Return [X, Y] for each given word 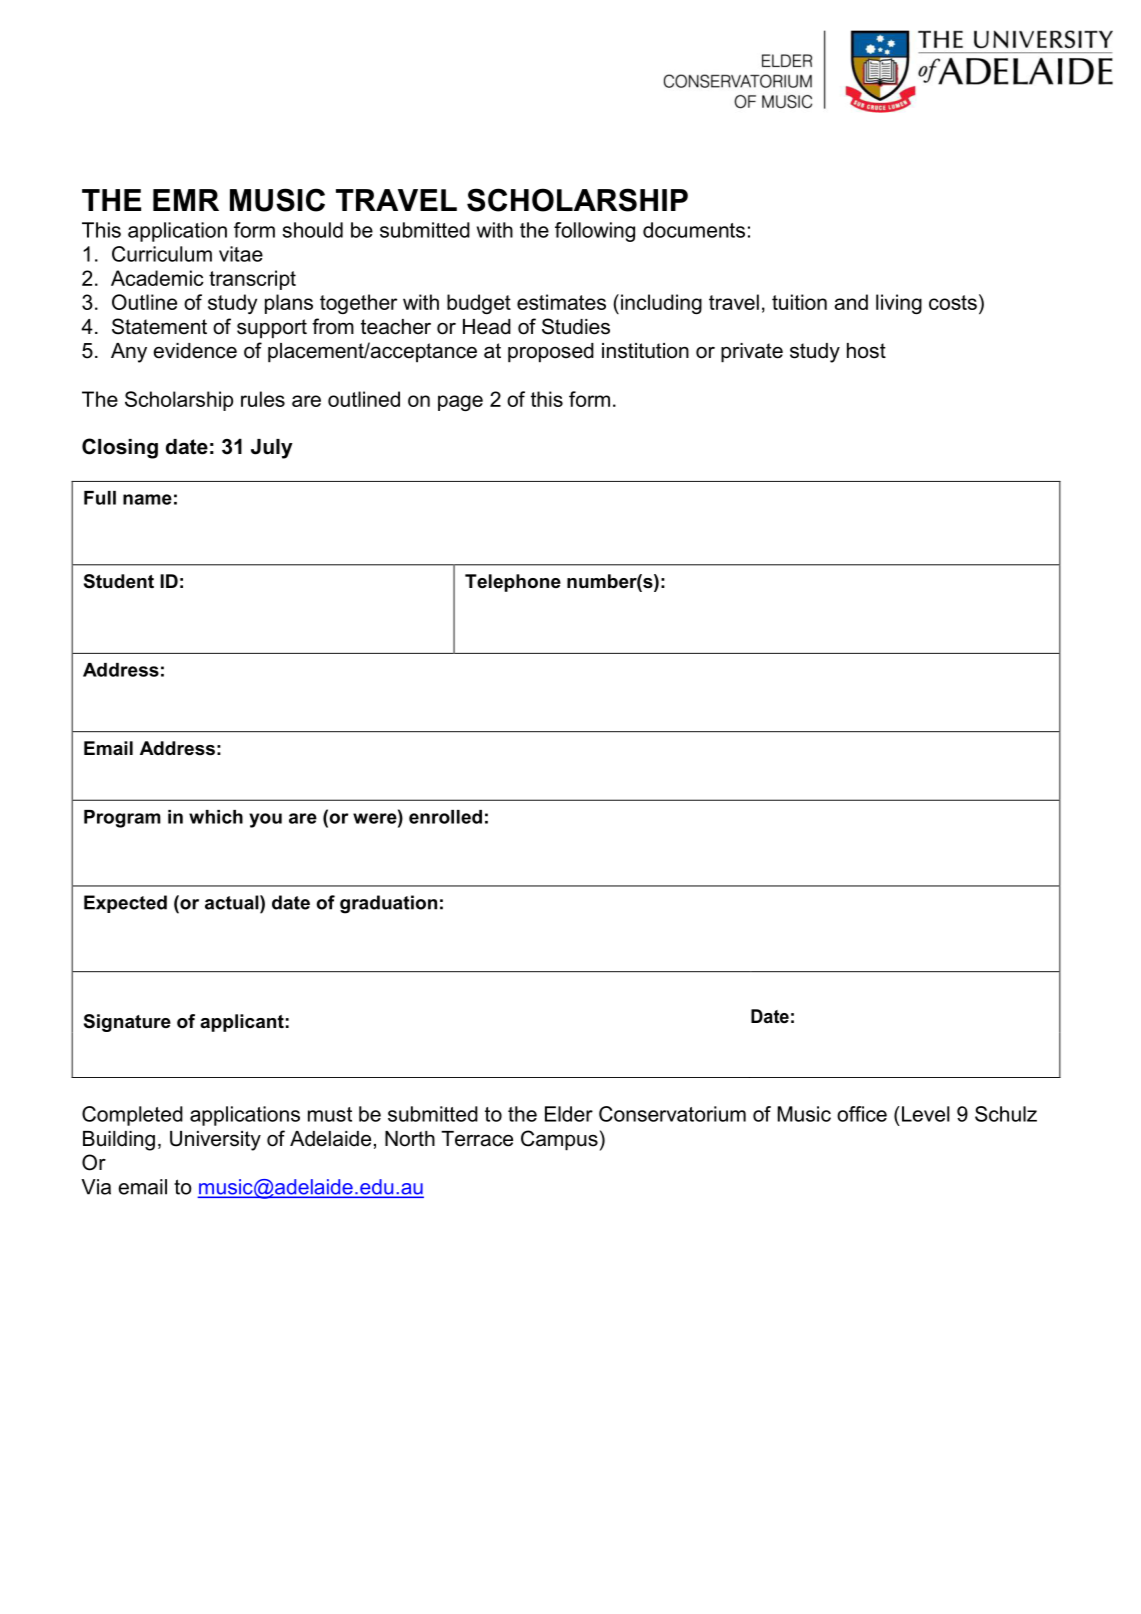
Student [119, 581]
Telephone [513, 583]
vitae [241, 254]
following [595, 232]
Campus [559, 1140]
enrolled [445, 817]
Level [924, 1114]
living [899, 304]
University [215, 1141]
